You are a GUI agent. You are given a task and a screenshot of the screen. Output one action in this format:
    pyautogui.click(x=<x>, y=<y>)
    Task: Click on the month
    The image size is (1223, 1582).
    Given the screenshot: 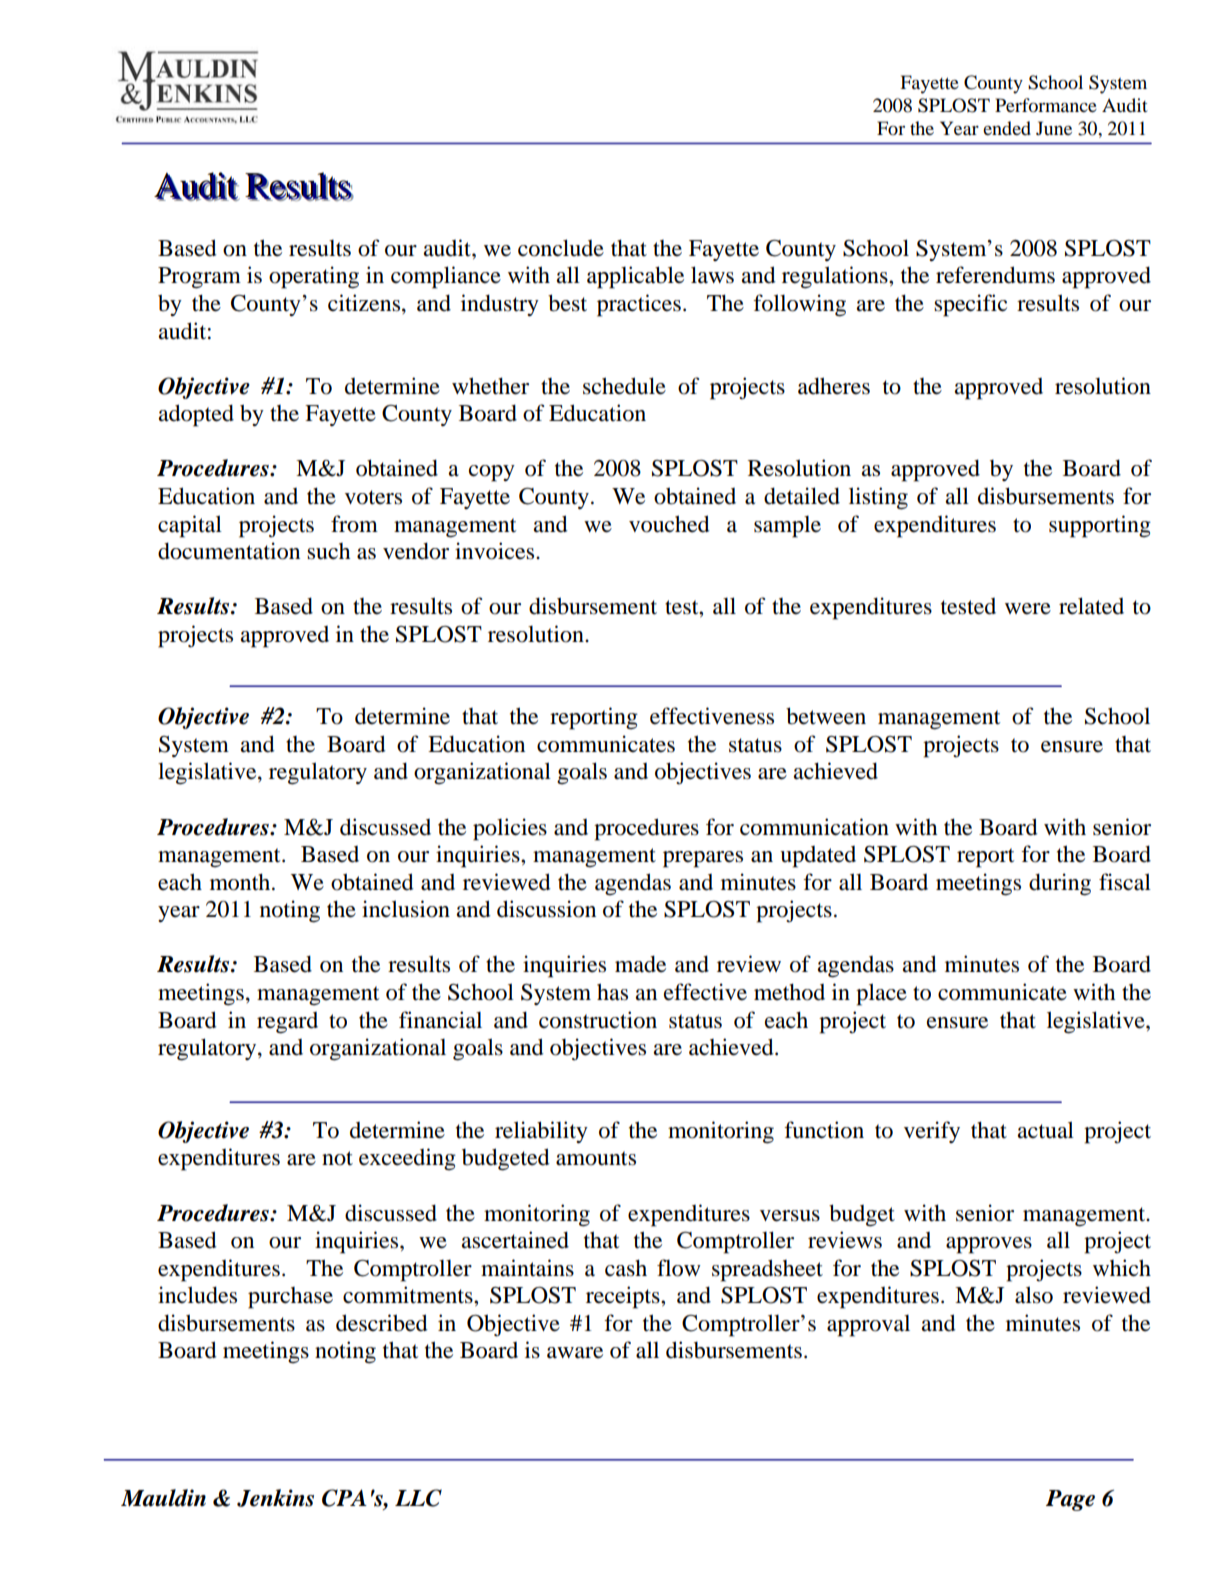 What is the action you would take?
    pyautogui.click(x=241, y=882)
